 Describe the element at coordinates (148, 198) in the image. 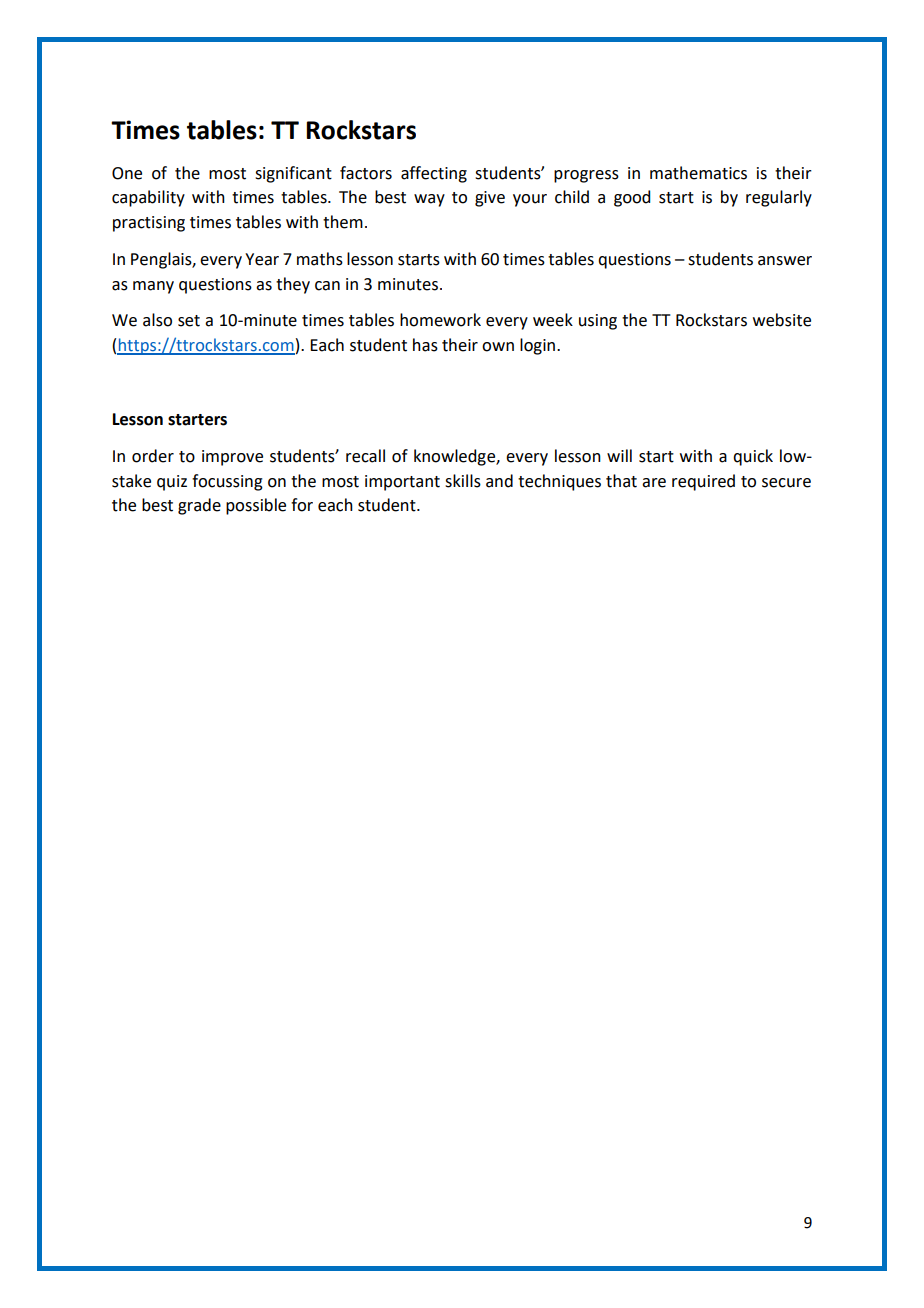

I see `capability` at that location.
